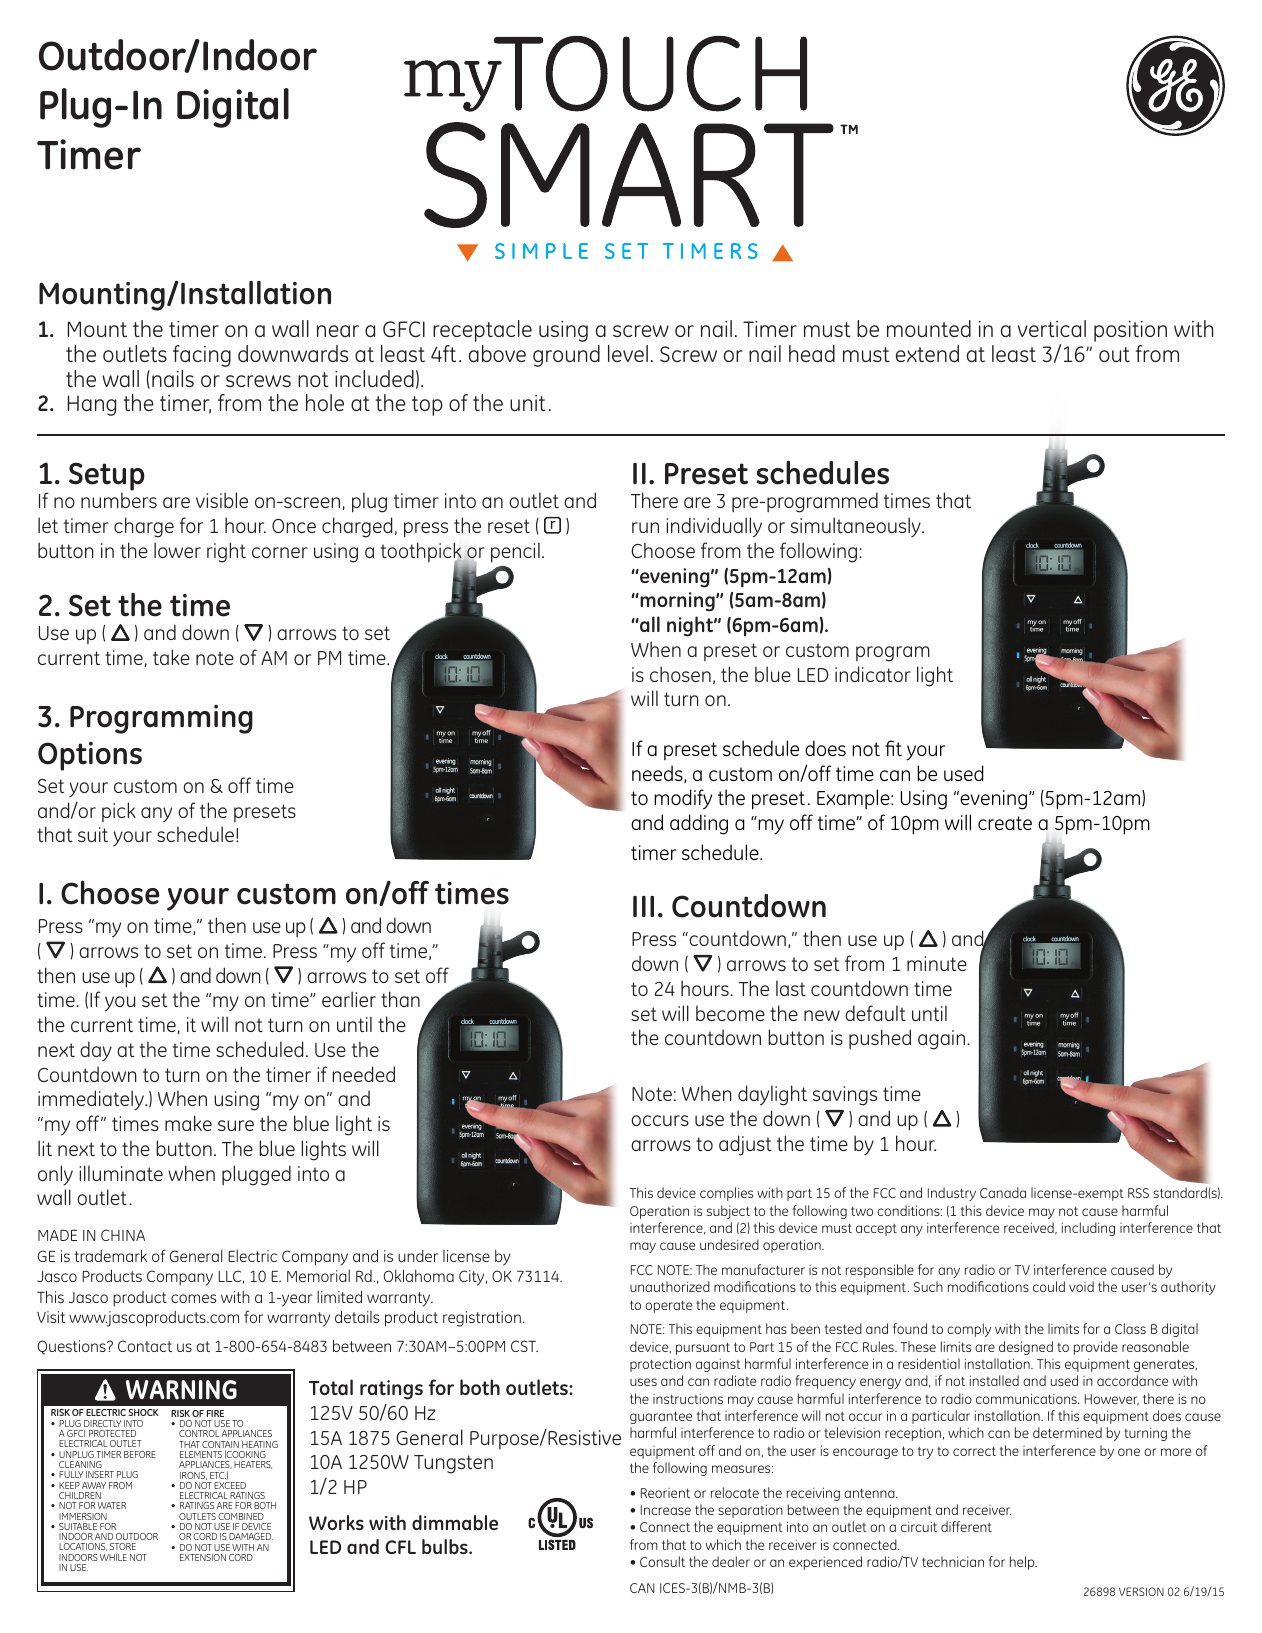 The width and height of the page is (1262, 1633). What do you see at coordinates (194, 1298) in the page?
I see `comes` at bounding box center [194, 1298].
